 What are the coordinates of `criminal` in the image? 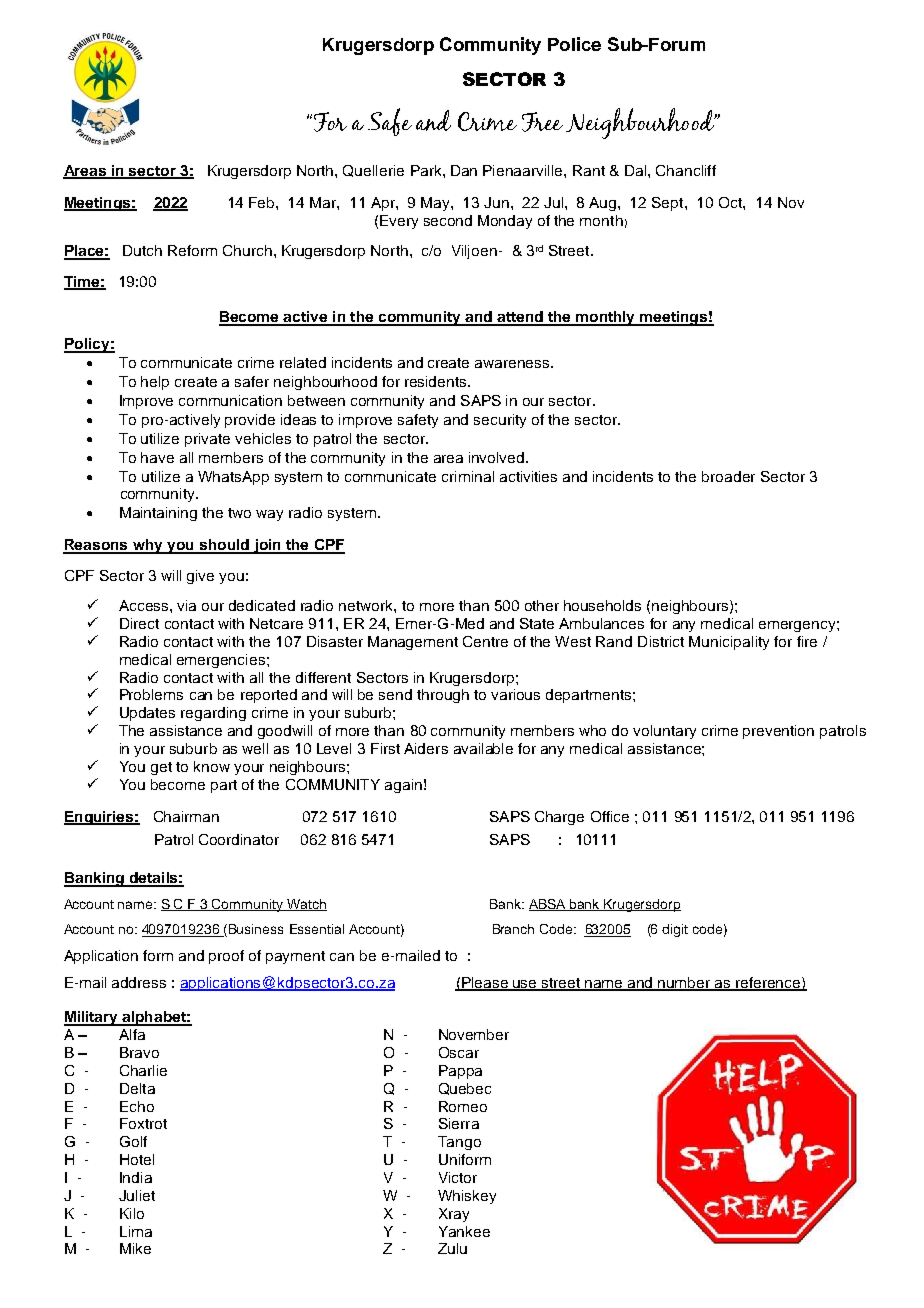 It's located at (468, 476).
